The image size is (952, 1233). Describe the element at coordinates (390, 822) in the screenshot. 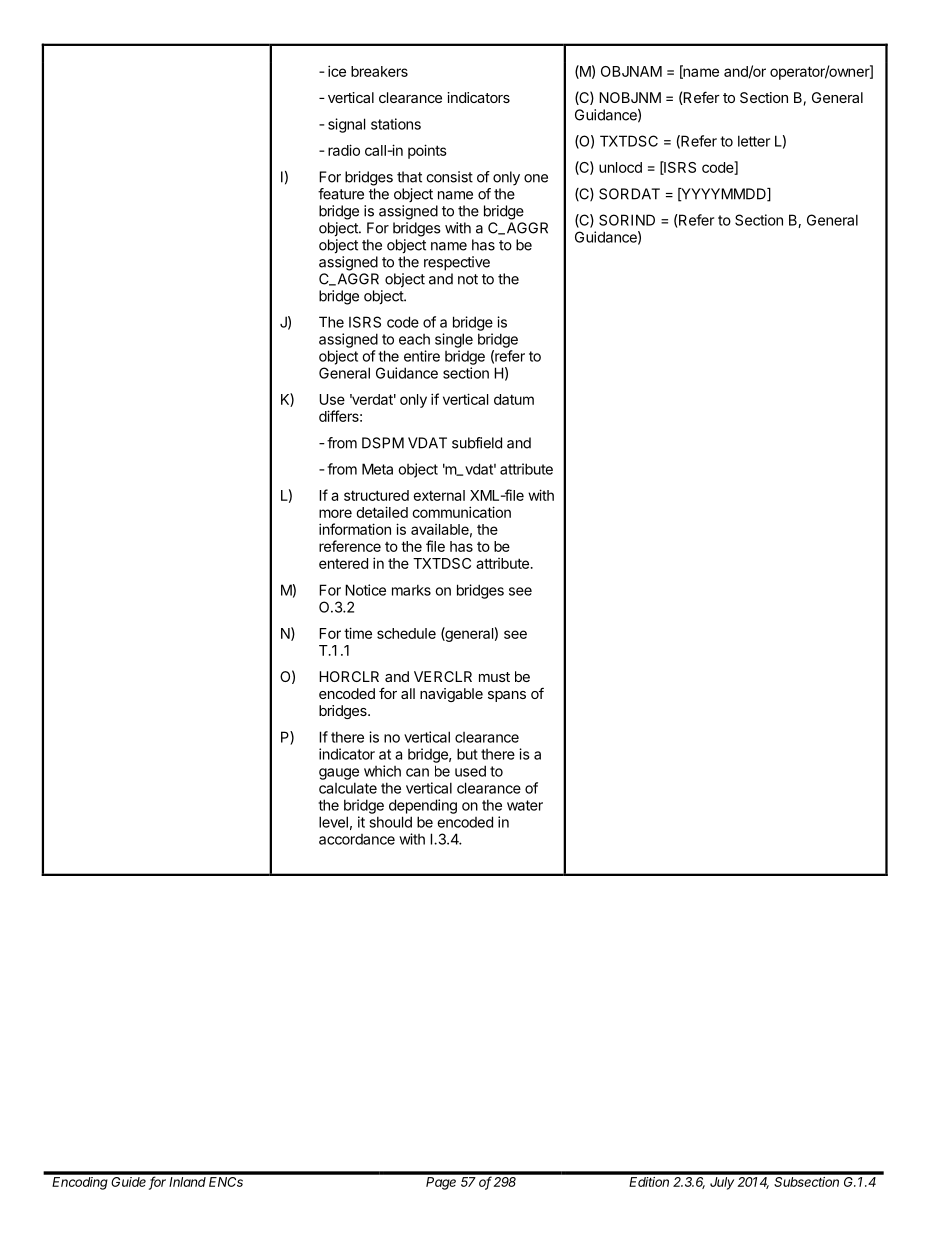

I see `should` at that location.
